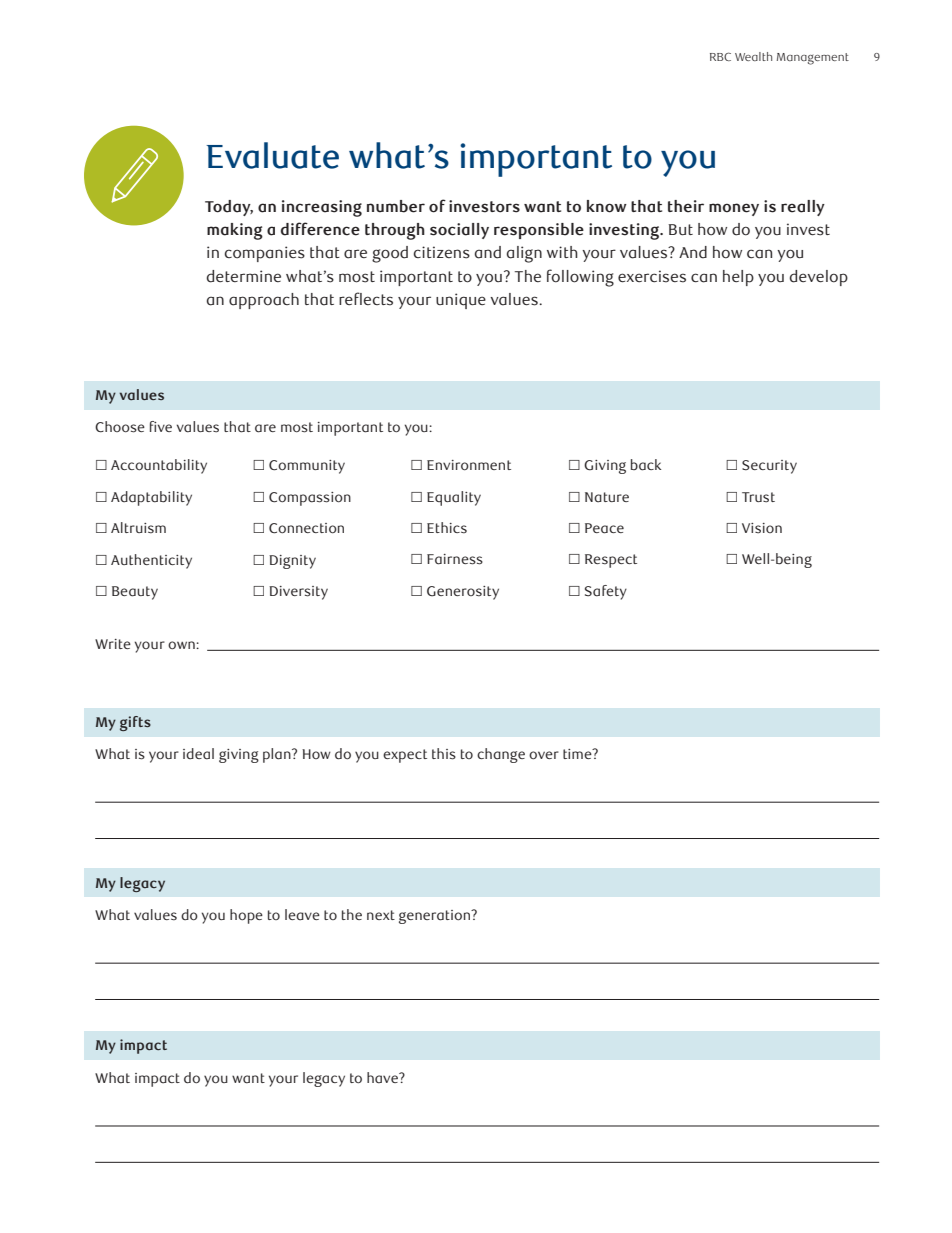 This screenshot has width=952, height=1233. Describe the element at coordinates (151, 561) in the screenshot. I see `Authenticity` at that location.
